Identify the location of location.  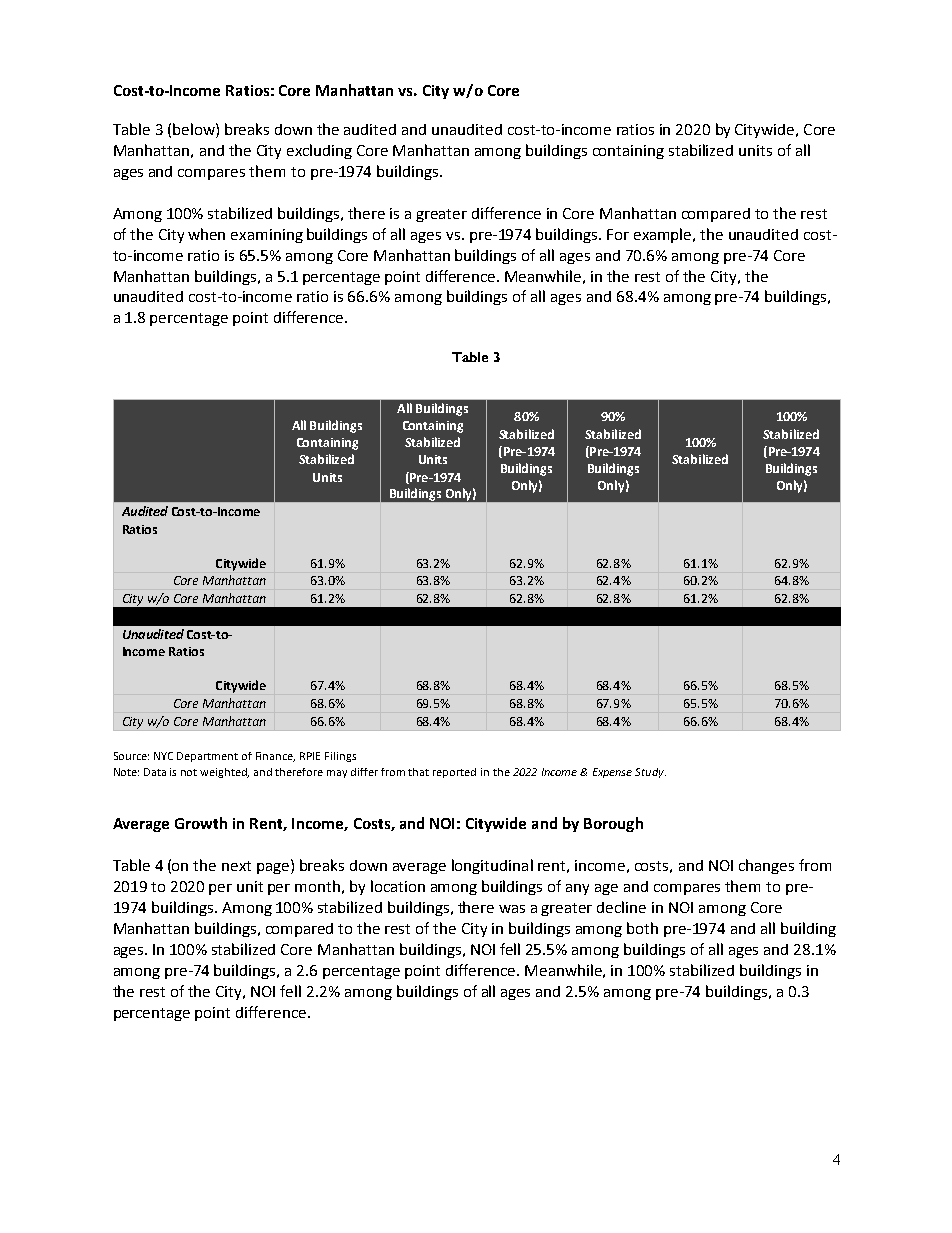
(398, 886).
